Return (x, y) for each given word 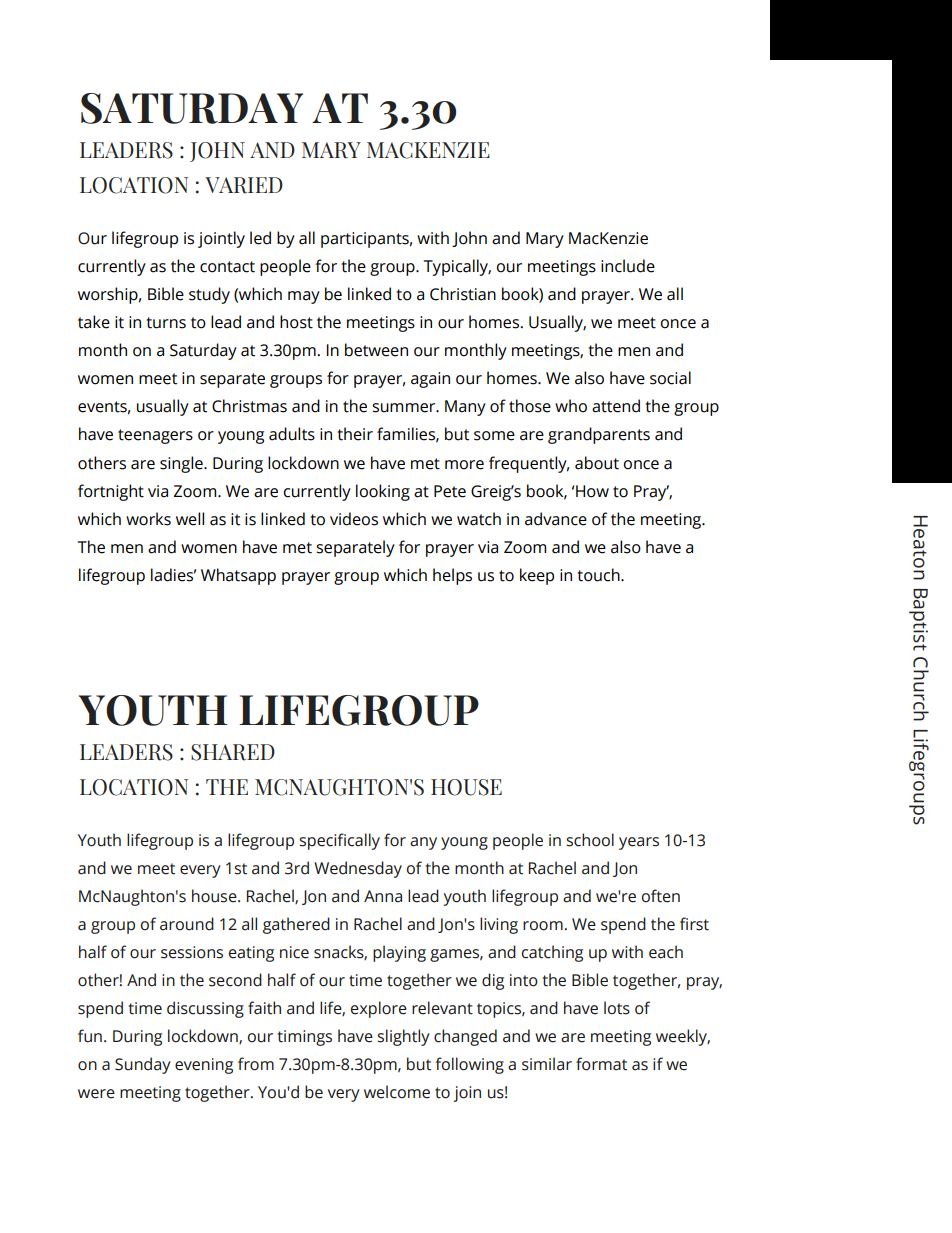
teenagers (155, 436)
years (639, 843)
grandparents (599, 435)
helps (452, 576)
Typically (457, 267)
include (628, 266)
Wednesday (358, 869)
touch (599, 575)
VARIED (244, 185)
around (187, 924)
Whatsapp (238, 576)
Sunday (143, 1065)
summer (405, 408)
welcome (397, 1092)
